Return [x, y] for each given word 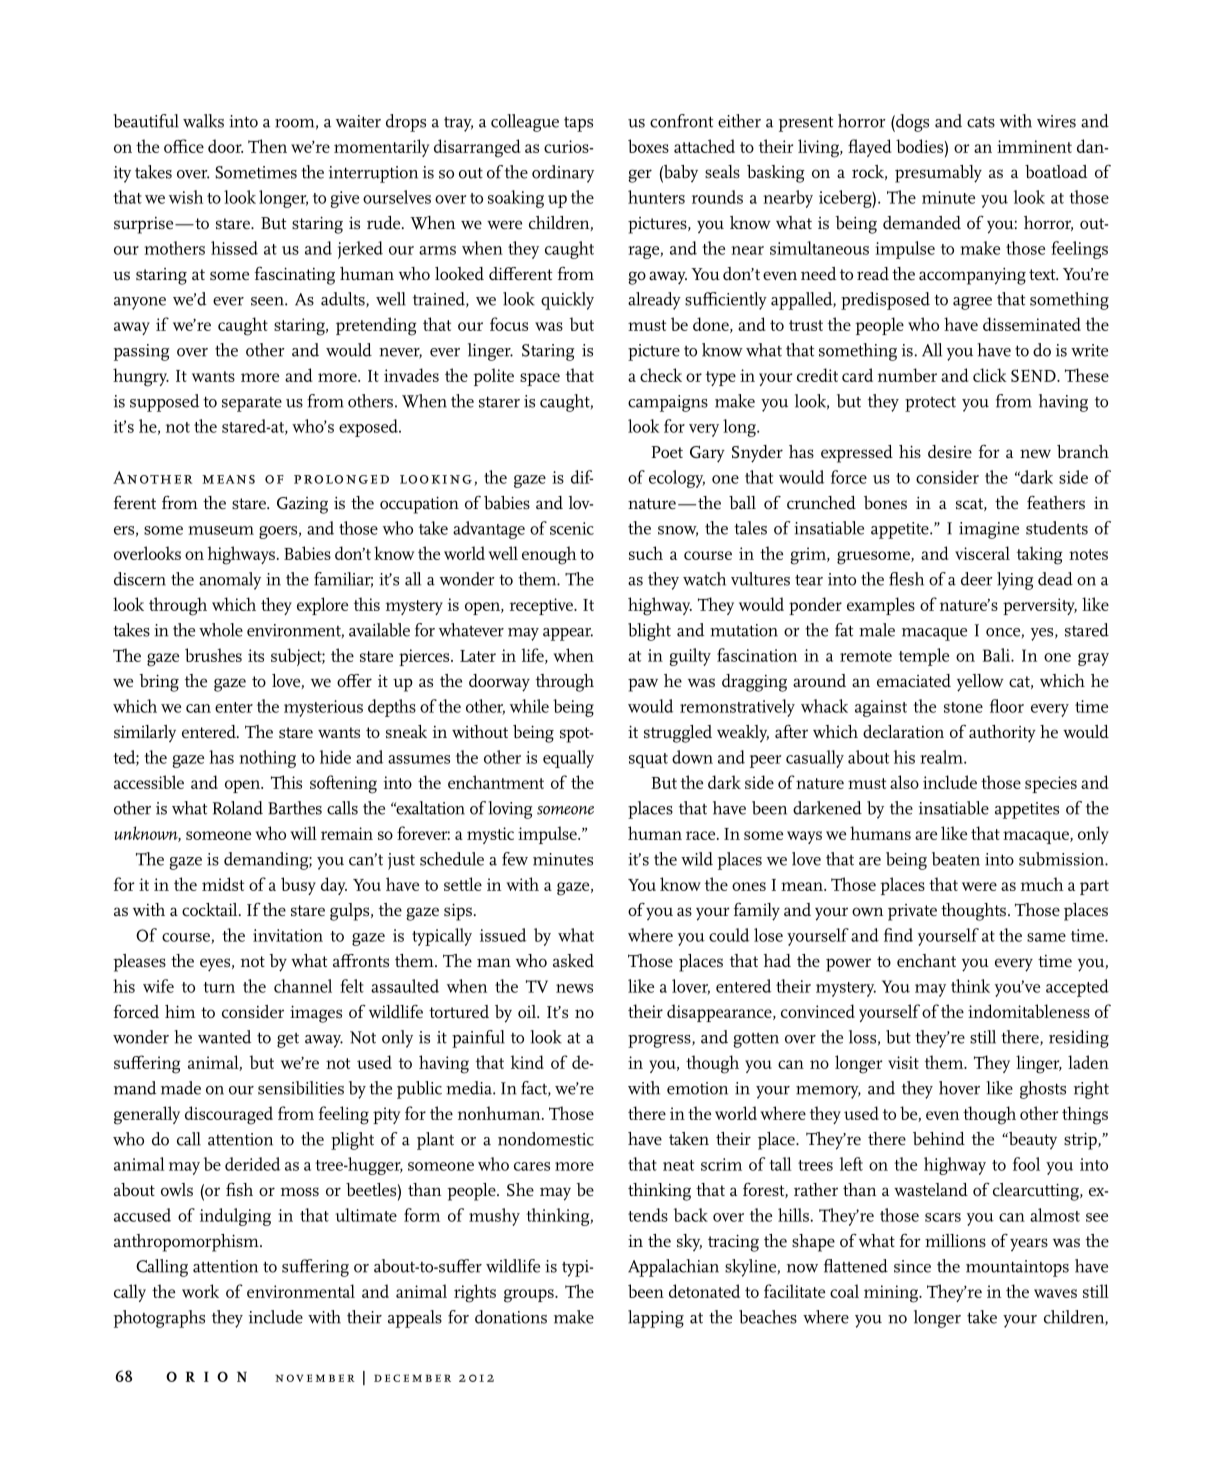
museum [221, 530]
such [646, 553]
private [912, 912]
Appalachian [673, 1268]
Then [267, 146]
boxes [648, 146]
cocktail [211, 909]
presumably [938, 174]
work [200, 1291]
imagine [989, 530]
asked [573, 960]
